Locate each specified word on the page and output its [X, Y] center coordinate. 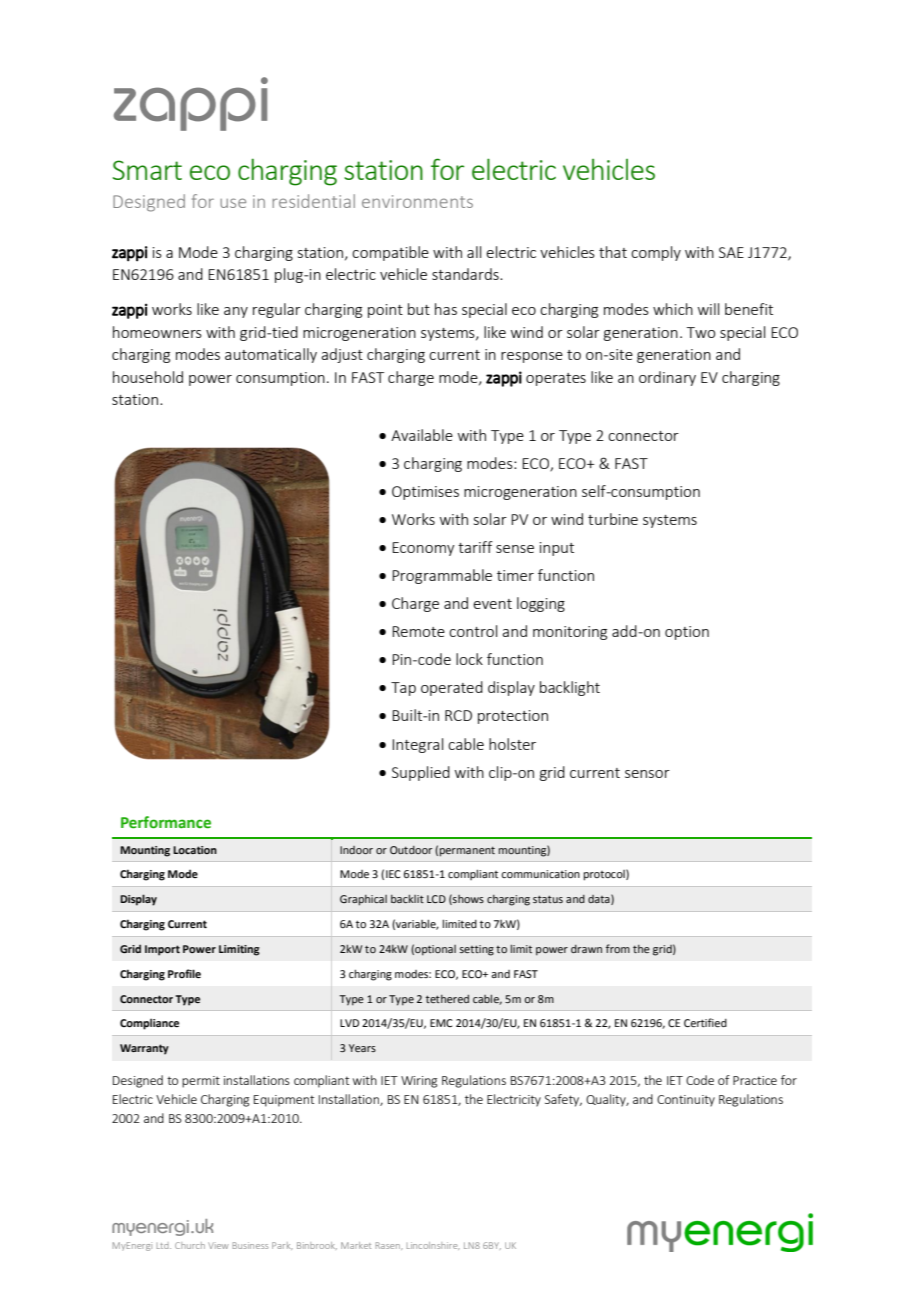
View [218, 1245]
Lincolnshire [433, 1246]
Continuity [686, 1101]
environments [417, 201]
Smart [147, 170]
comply [656, 253]
